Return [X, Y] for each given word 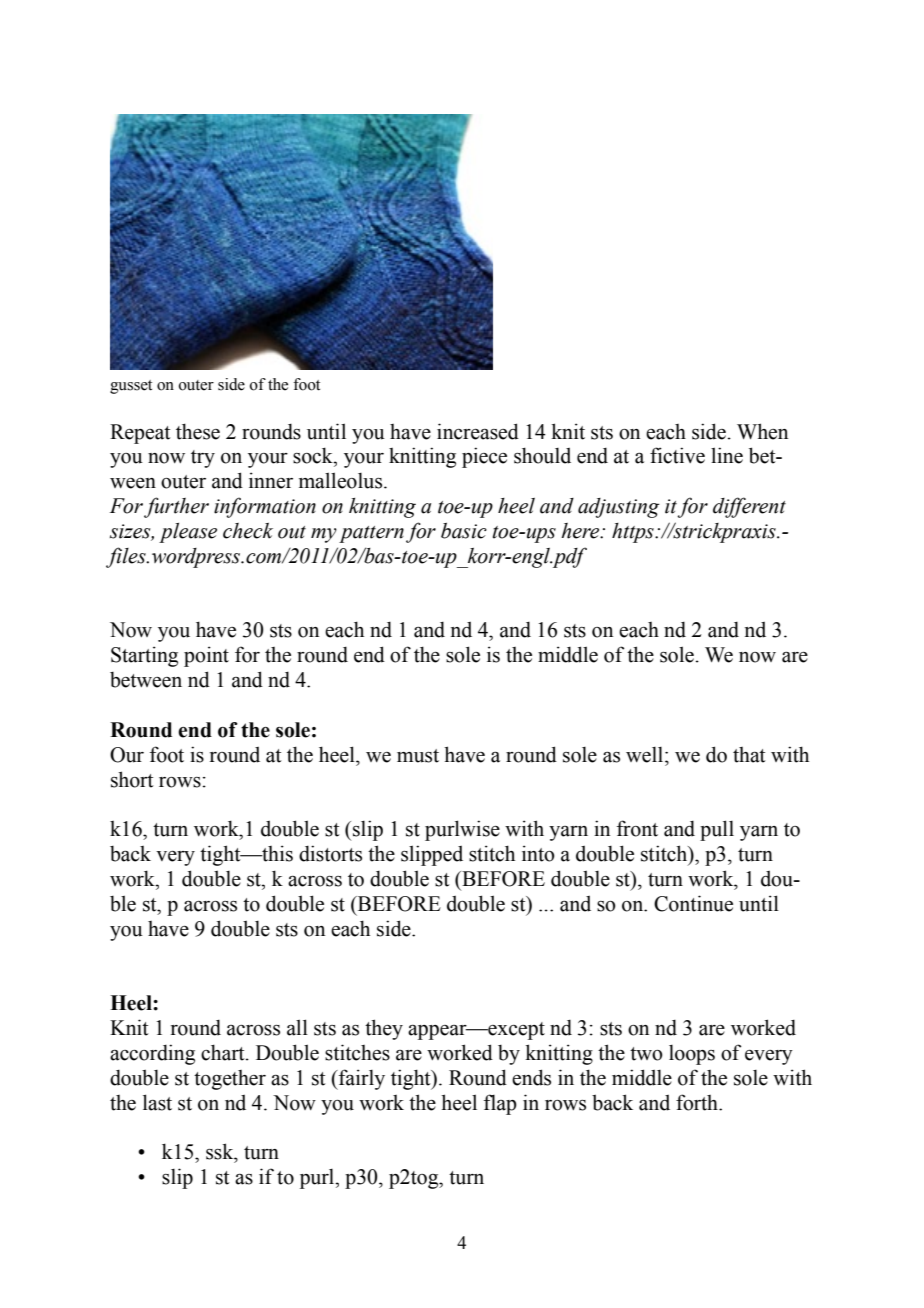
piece [484, 457]
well [646, 755]
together [230, 1080]
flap [500, 1104]
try [203, 459]
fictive [677, 455]
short [132, 779]
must [418, 756]
